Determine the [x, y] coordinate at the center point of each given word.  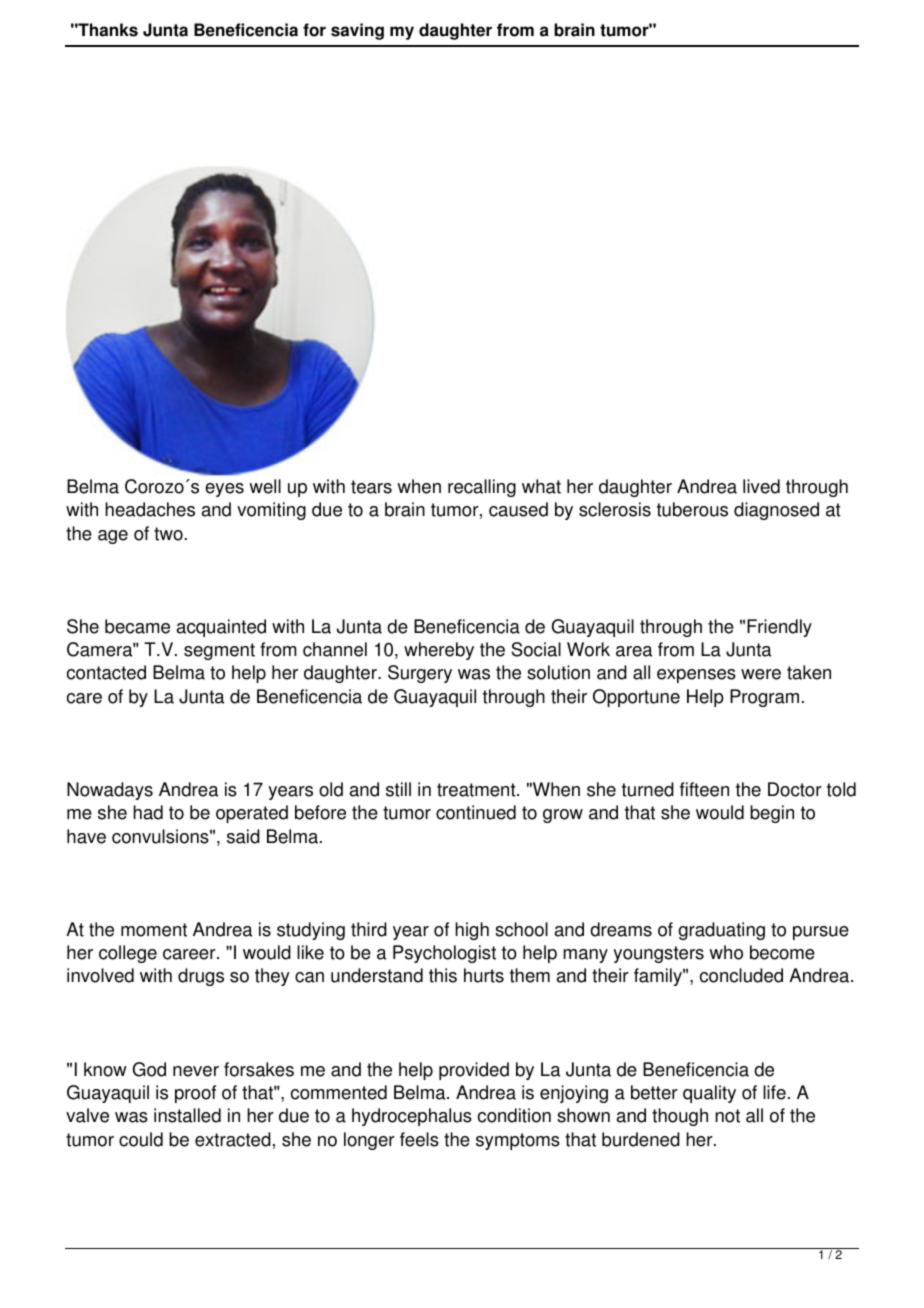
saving [357, 31]
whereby [439, 651]
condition [514, 1115]
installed [187, 1115]
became [137, 626]
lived [761, 486]
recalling [482, 488]
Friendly [779, 628]
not [727, 1116]
